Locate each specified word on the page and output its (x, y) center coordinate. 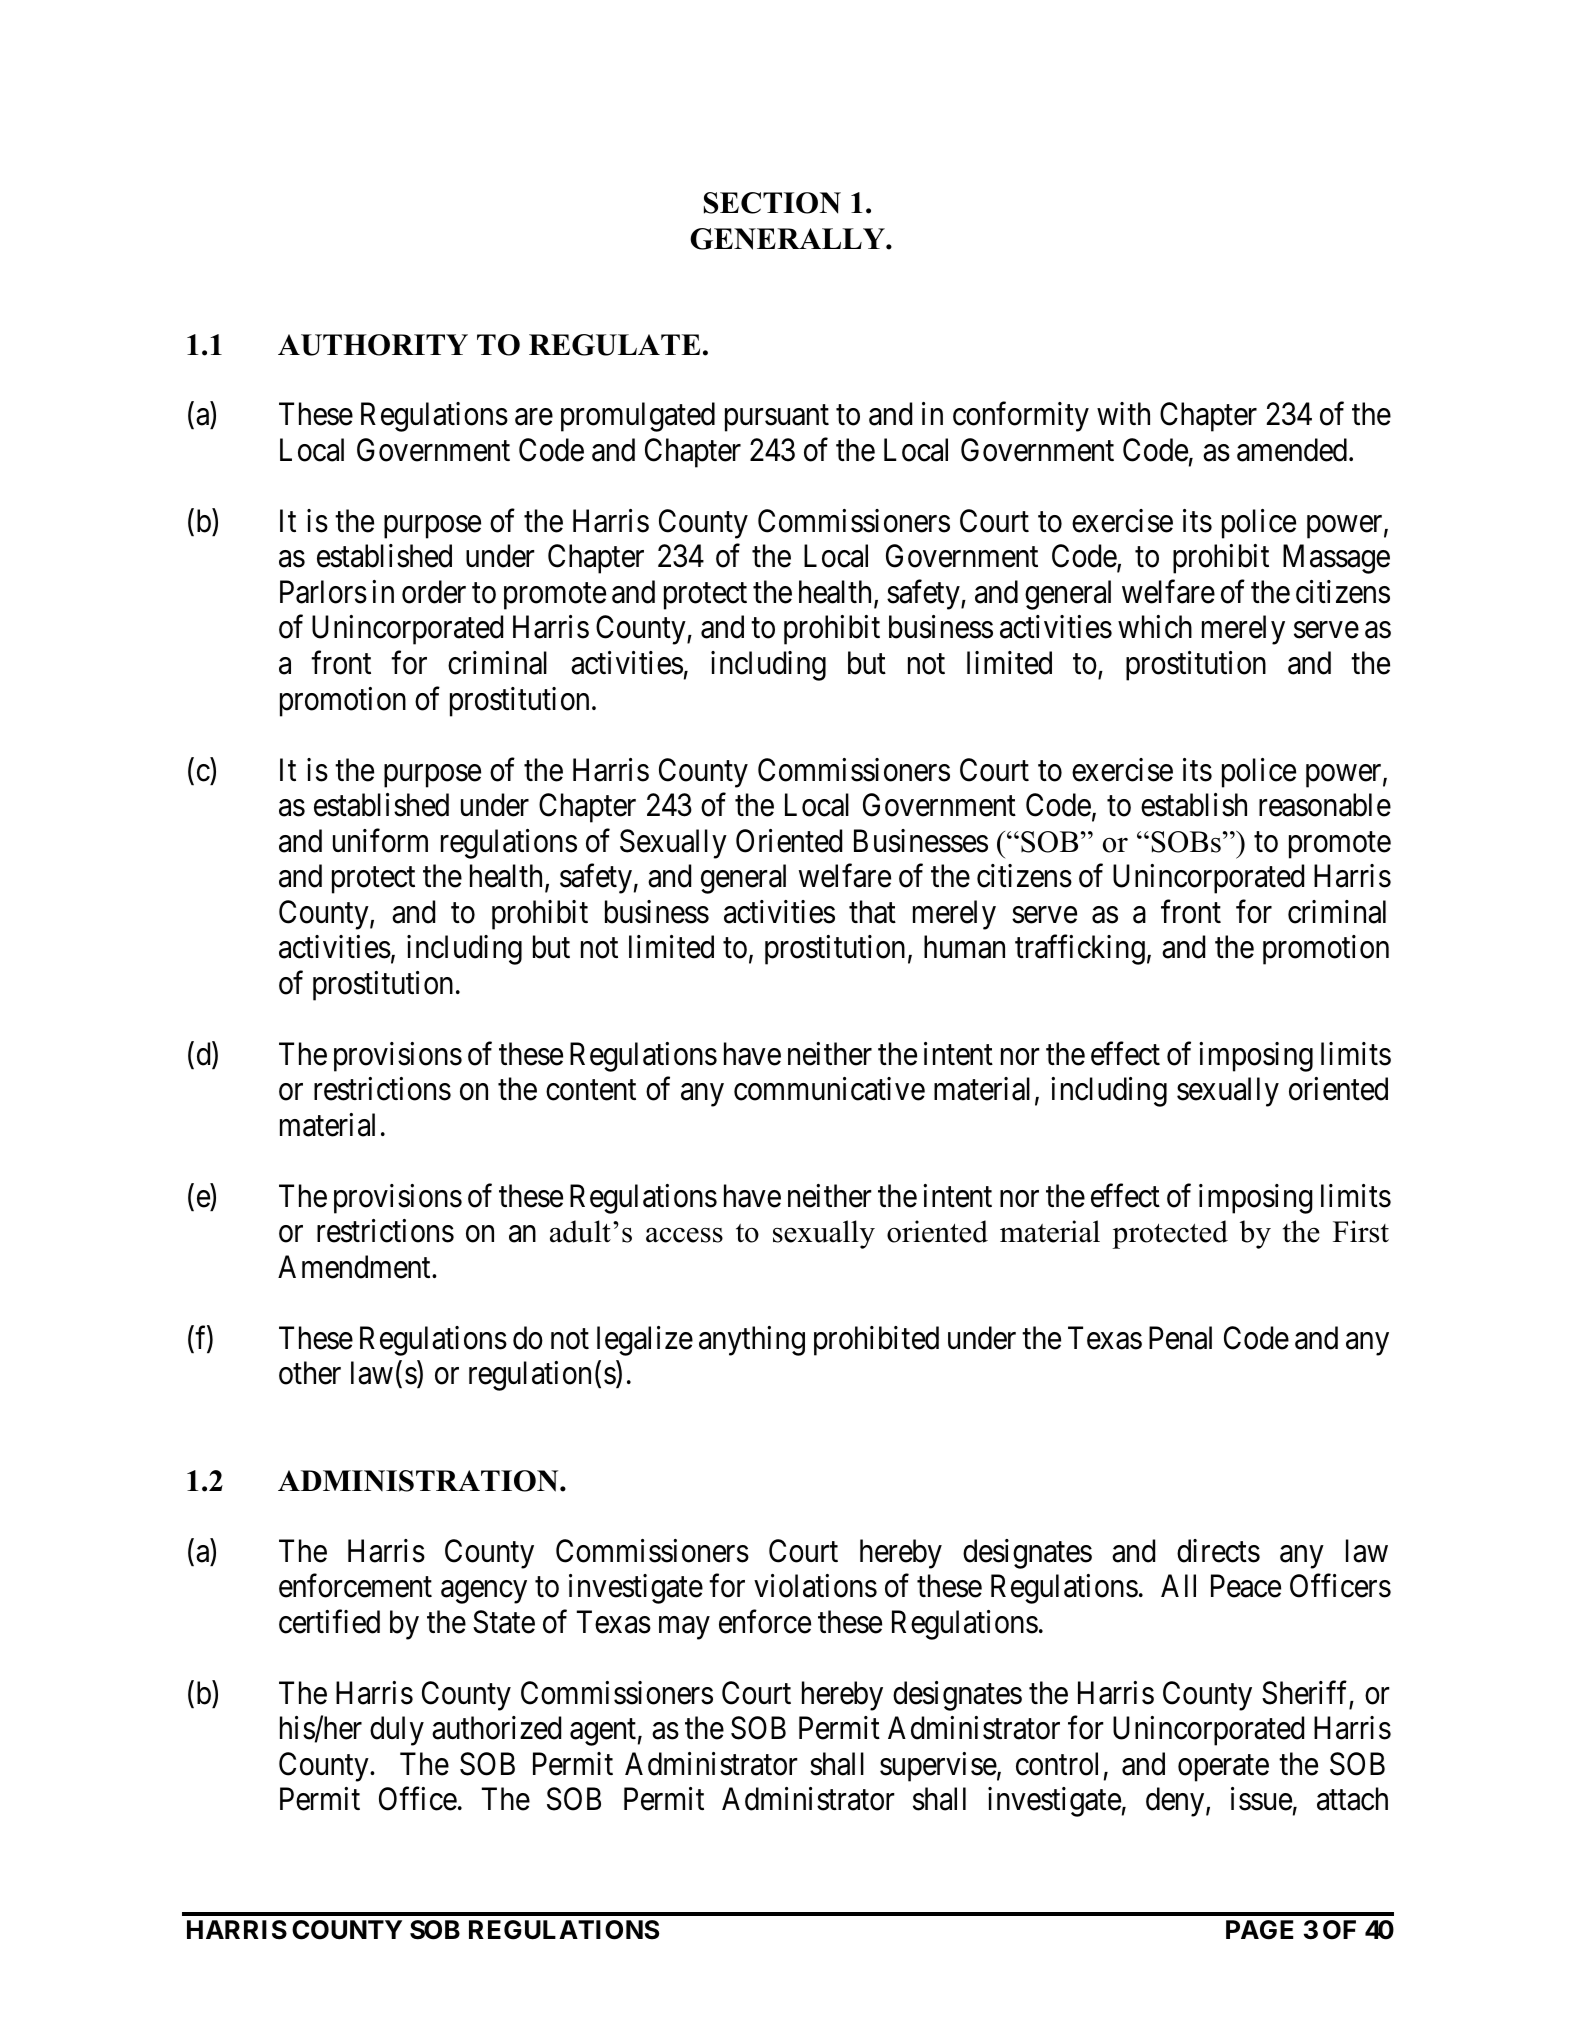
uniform (380, 841)
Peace (1246, 1586)
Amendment (355, 1267)
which (1155, 627)
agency (484, 1592)
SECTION (772, 203)
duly (397, 1731)
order (434, 592)
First (1361, 1231)
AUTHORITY (373, 345)
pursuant (777, 419)
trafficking (1080, 950)
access (684, 1235)
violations (815, 1586)
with (1123, 413)
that (872, 912)
